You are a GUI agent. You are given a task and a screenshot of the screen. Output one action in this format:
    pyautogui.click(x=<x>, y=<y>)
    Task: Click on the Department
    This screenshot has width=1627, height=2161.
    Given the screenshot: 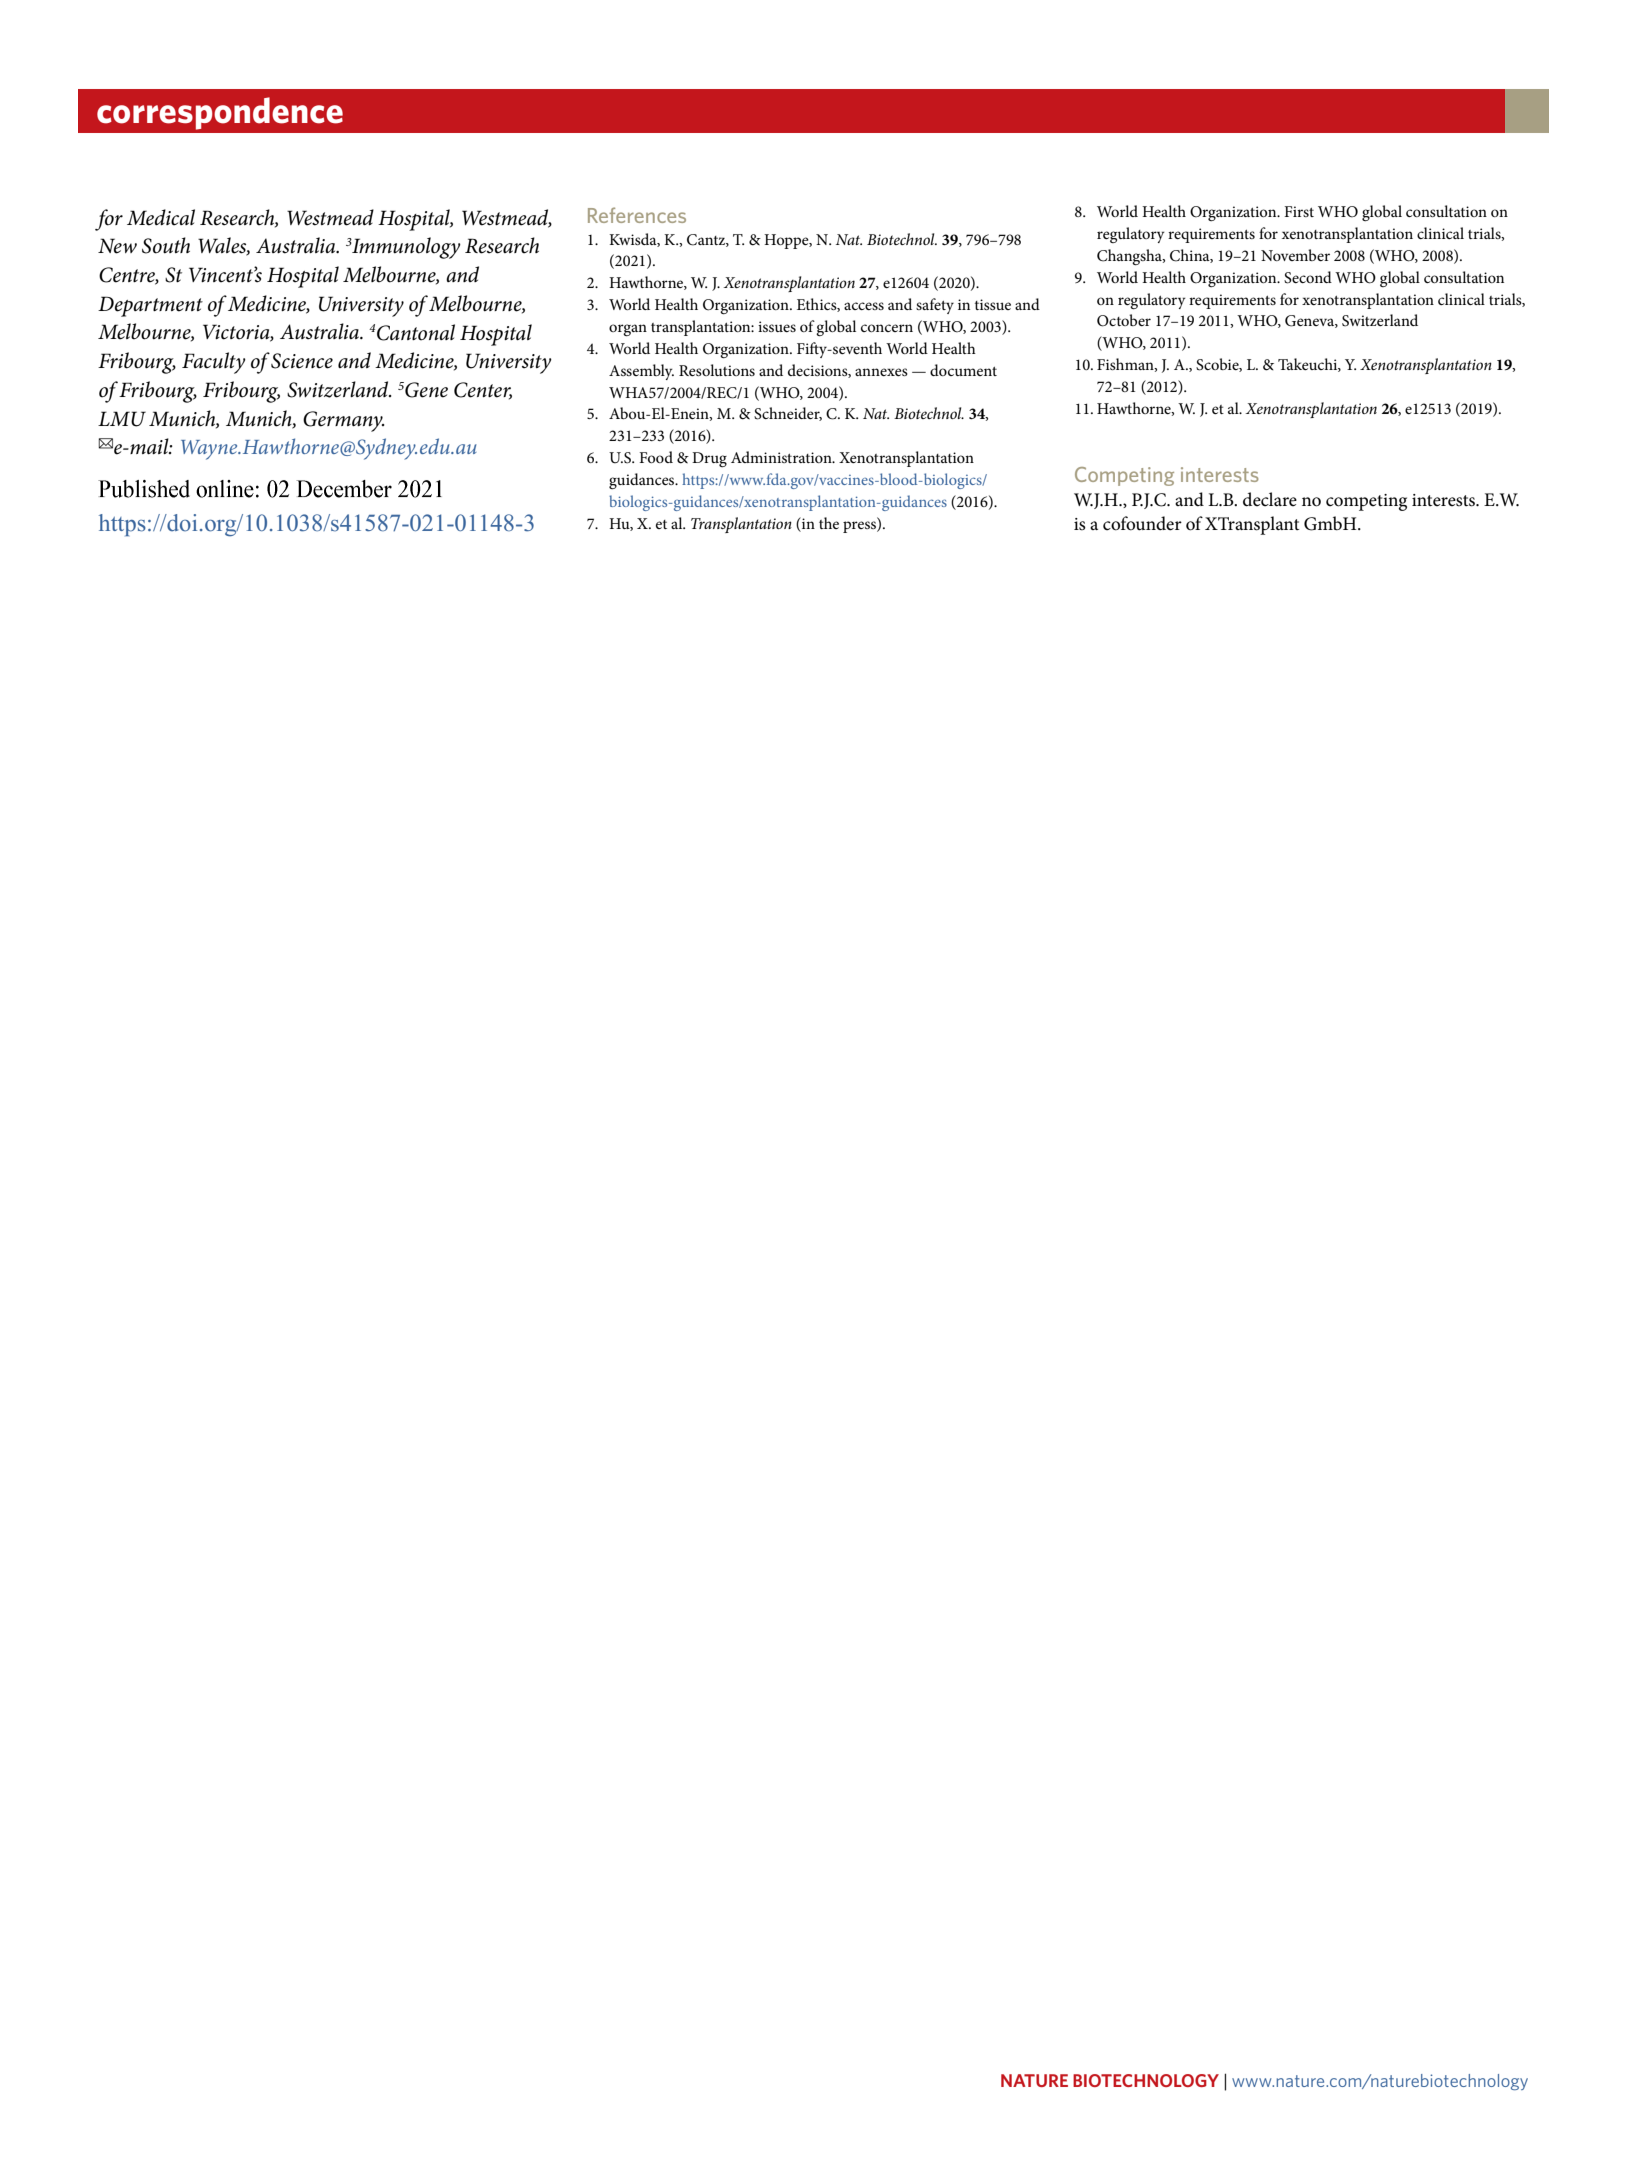 What is the action you would take?
    pyautogui.click(x=150, y=306)
